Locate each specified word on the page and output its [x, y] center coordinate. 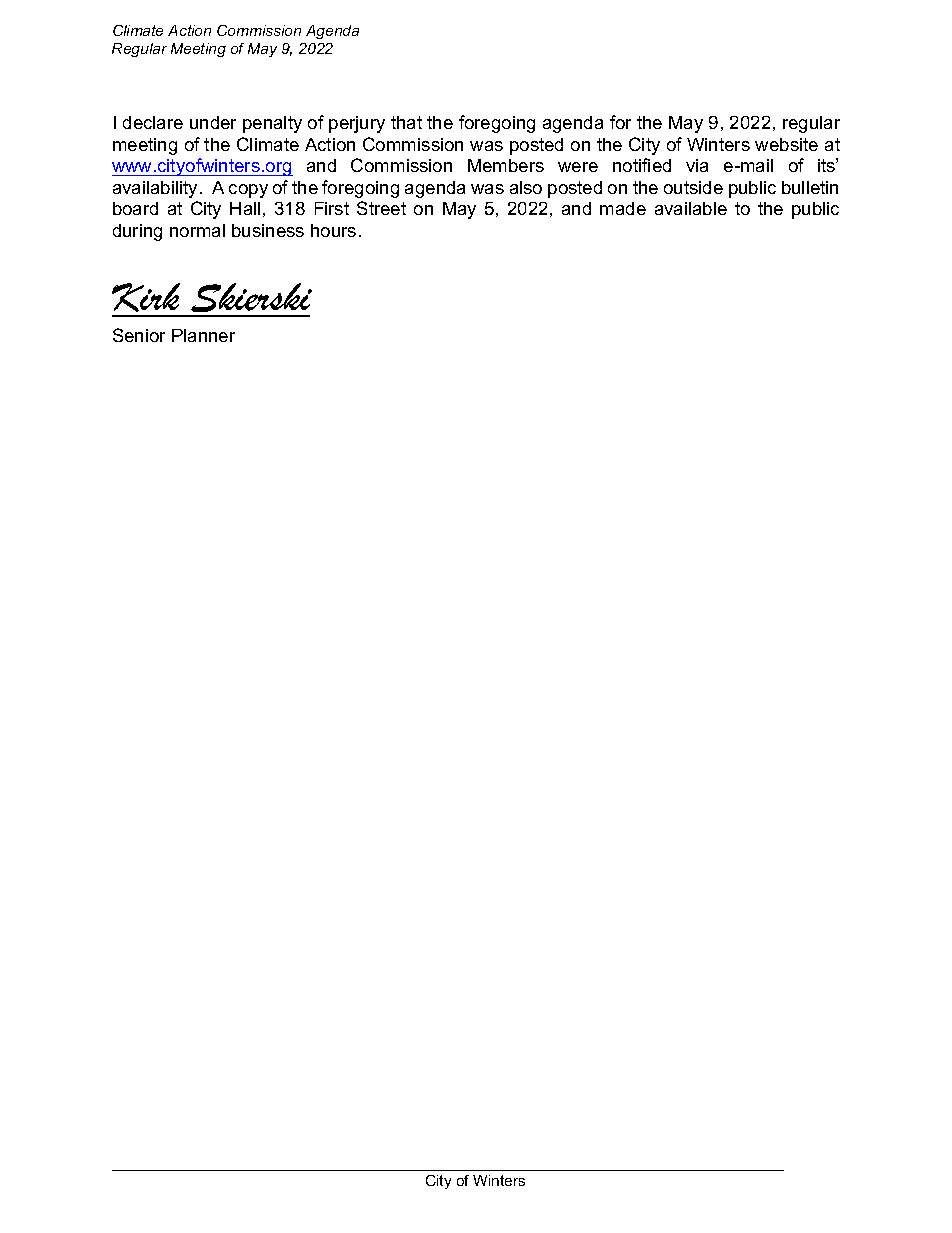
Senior [139, 335]
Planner [203, 335]
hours [333, 230]
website [786, 144]
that [406, 122]
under [213, 122]
